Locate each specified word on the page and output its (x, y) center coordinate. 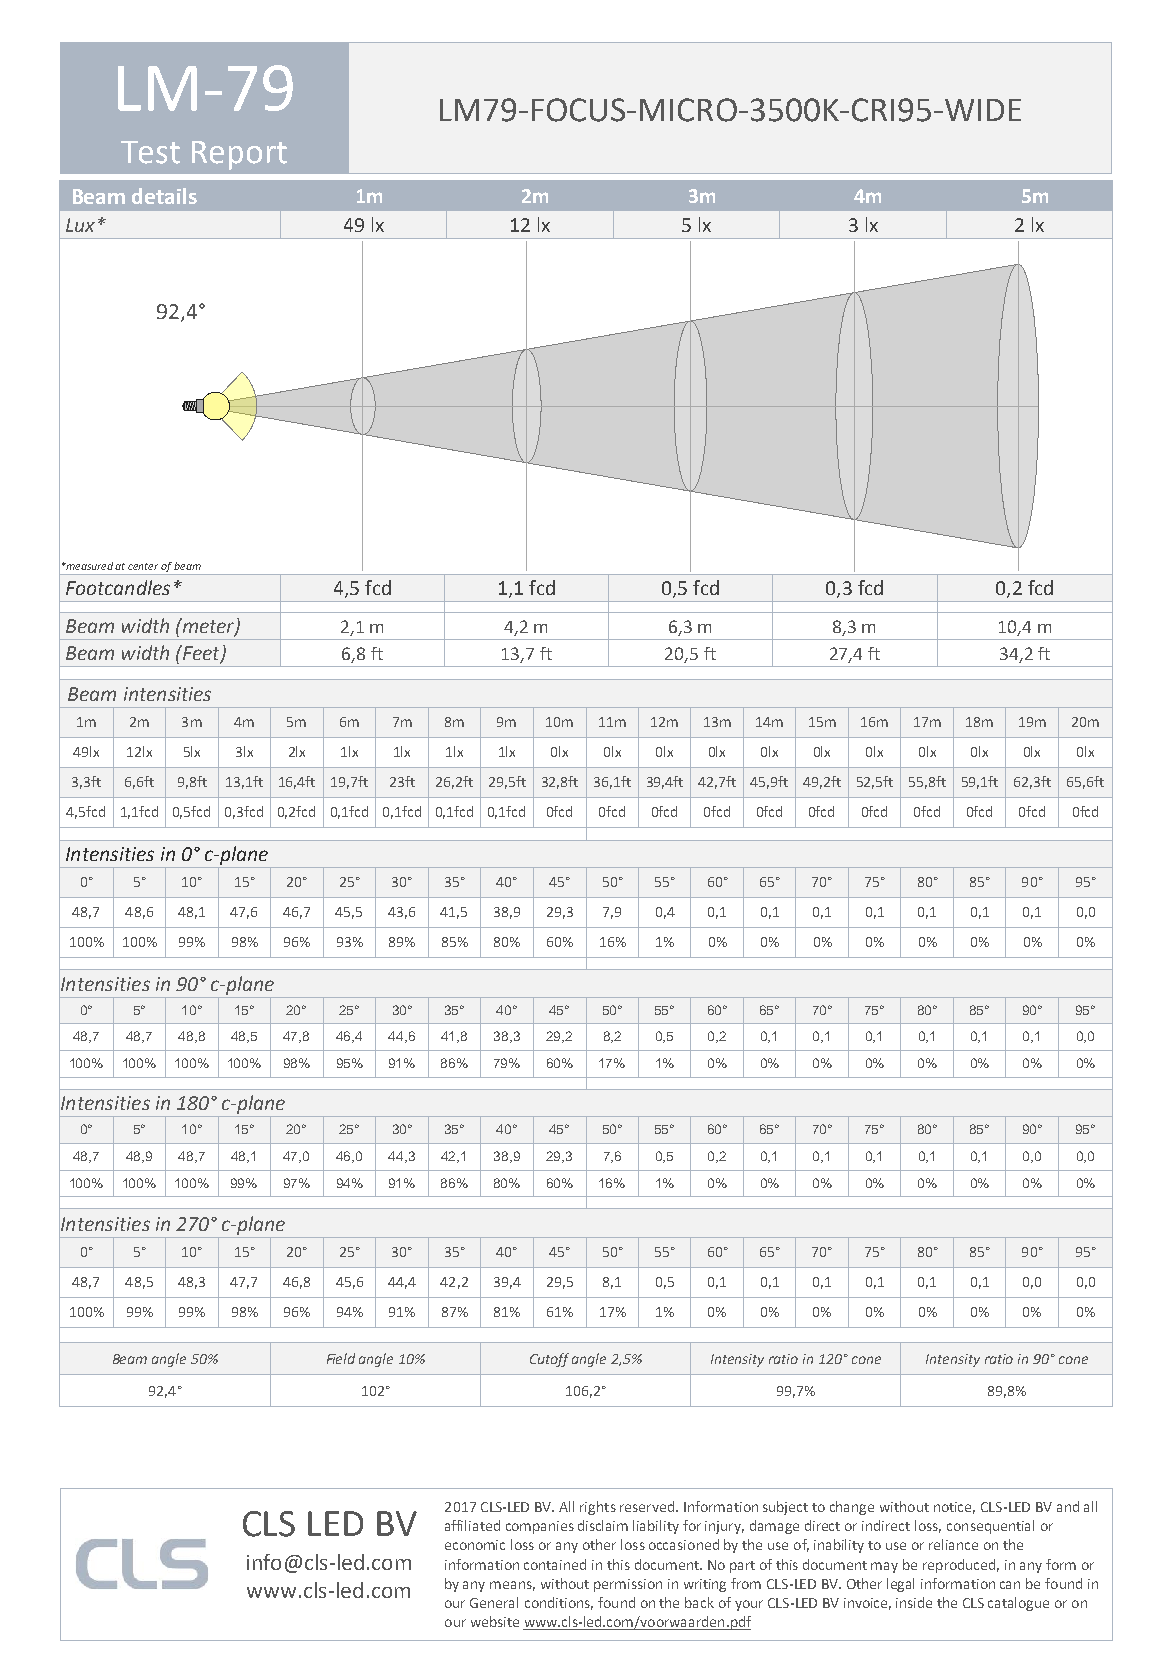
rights (598, 1508)
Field (341, 1358)
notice (954, 1508)
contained (555, 1564)
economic (475, 1545)
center (143, 566)
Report (239, 155)
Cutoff (549, 1360)
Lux (80, 225)
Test (150, 152)
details (164, 196)
